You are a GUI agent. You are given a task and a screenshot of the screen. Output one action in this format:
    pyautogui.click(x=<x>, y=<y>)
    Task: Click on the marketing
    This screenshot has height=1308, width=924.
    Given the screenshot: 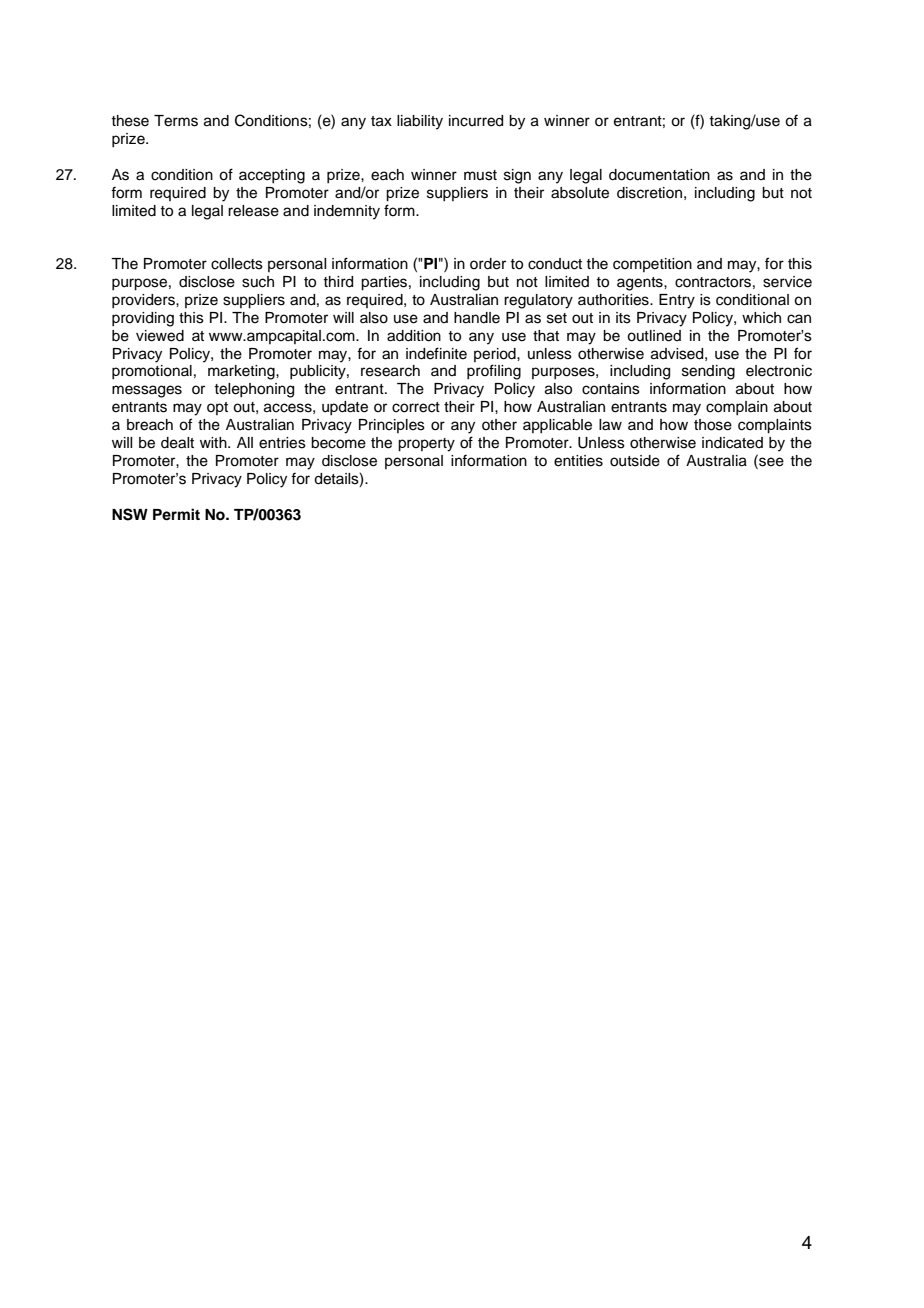 What is the action you would take?
    pyautogui.click(x=242, y=372)
